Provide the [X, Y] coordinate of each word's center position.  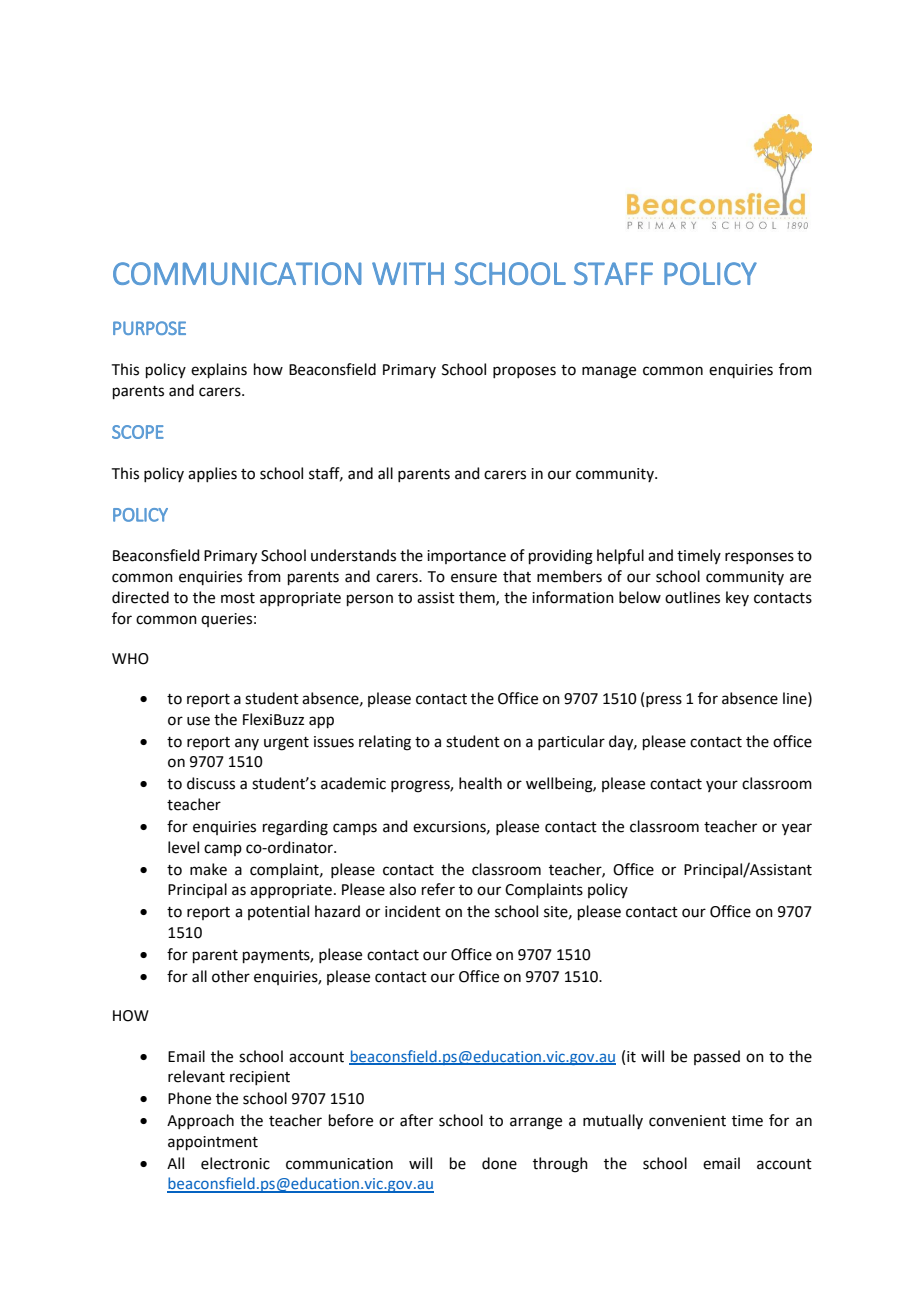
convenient [687, 1121]
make [208, 869]
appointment [213, 1143]
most [238, 598]
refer [438, 889]
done [499, 1163]
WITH [408, 273]
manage [609, 372]
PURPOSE [149, 328]
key [737, 598]
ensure [474, 578]
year [797, 829]
